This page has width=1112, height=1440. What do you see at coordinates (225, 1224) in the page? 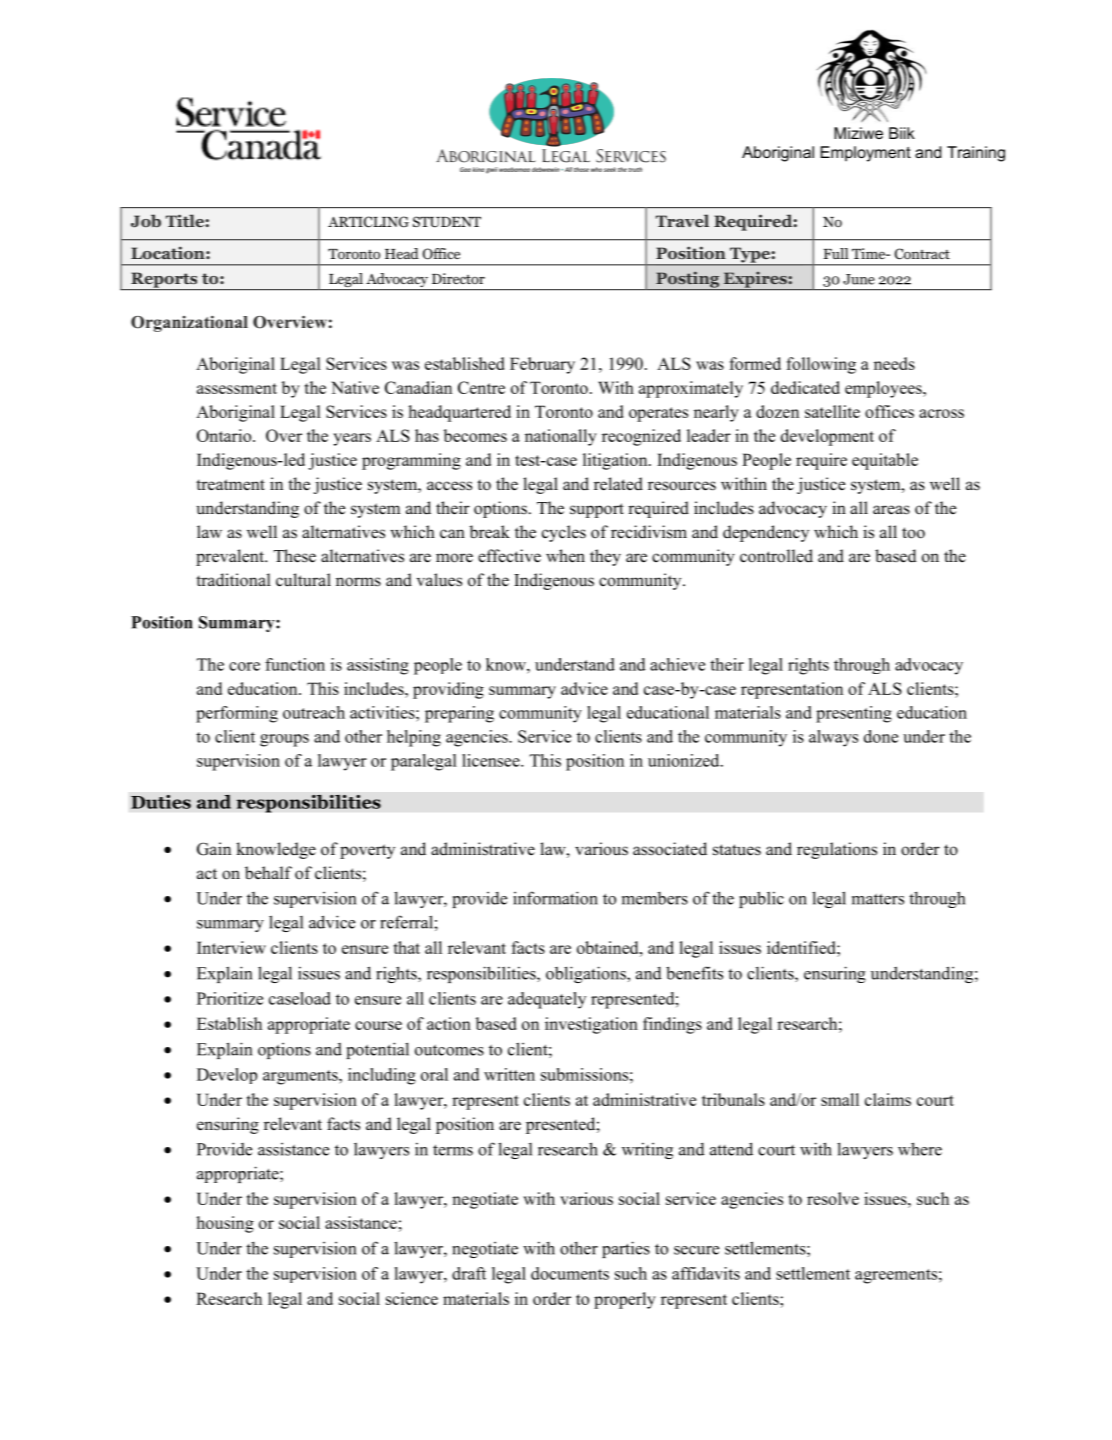
I see `housing` at bounding box center [225, 1224].
